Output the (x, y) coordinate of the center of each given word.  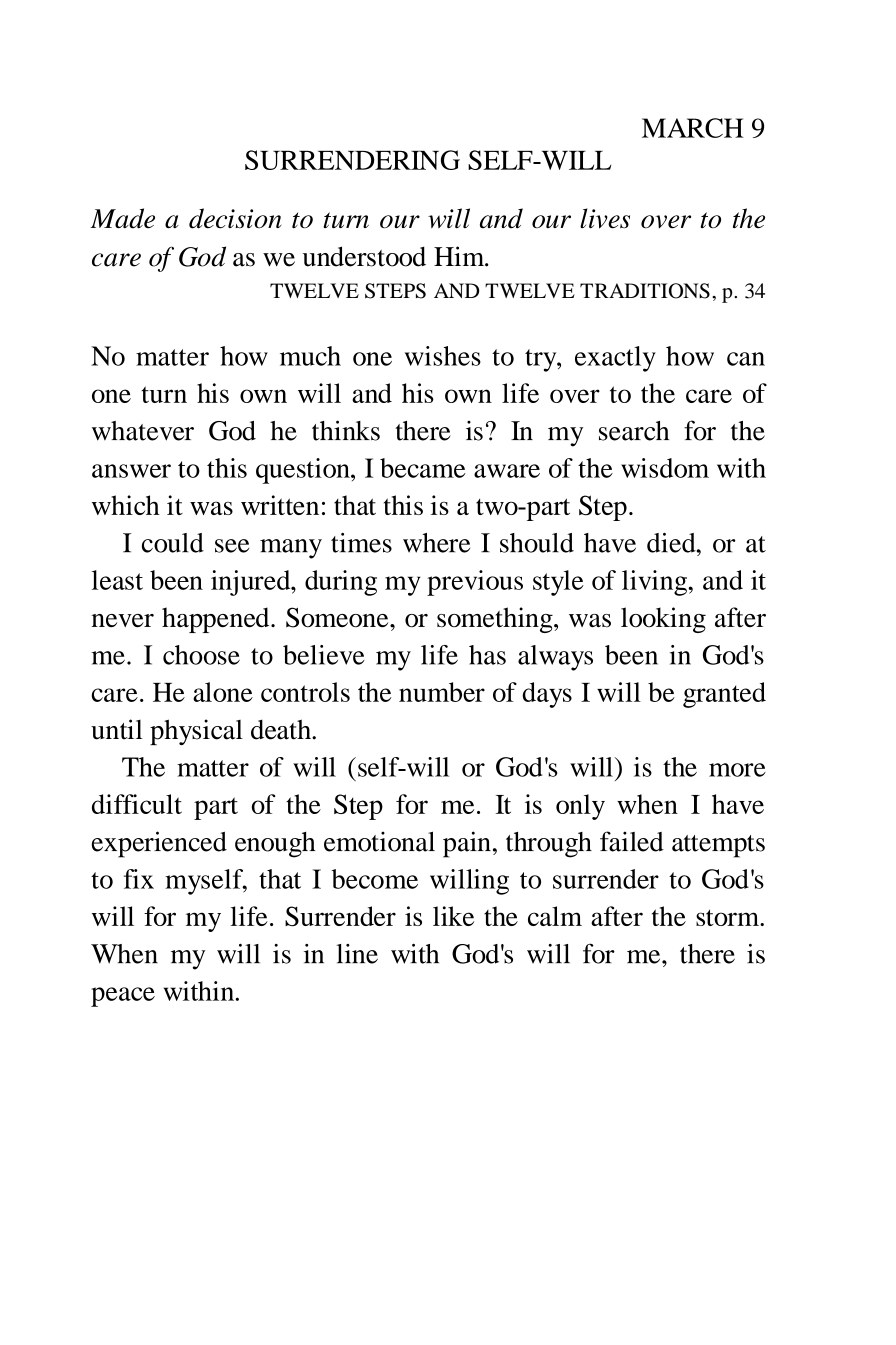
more (737, 770)
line (357, 954)
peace (123, 997)
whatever (143, 431)
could (173, 543)
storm (728, 917)
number (442, 692)
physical (196, 732)
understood (364, 256)
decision (235, 218)
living (656, 583)
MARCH (692, 128)
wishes (443, 356)
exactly (615, 359)
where (436, 543)
